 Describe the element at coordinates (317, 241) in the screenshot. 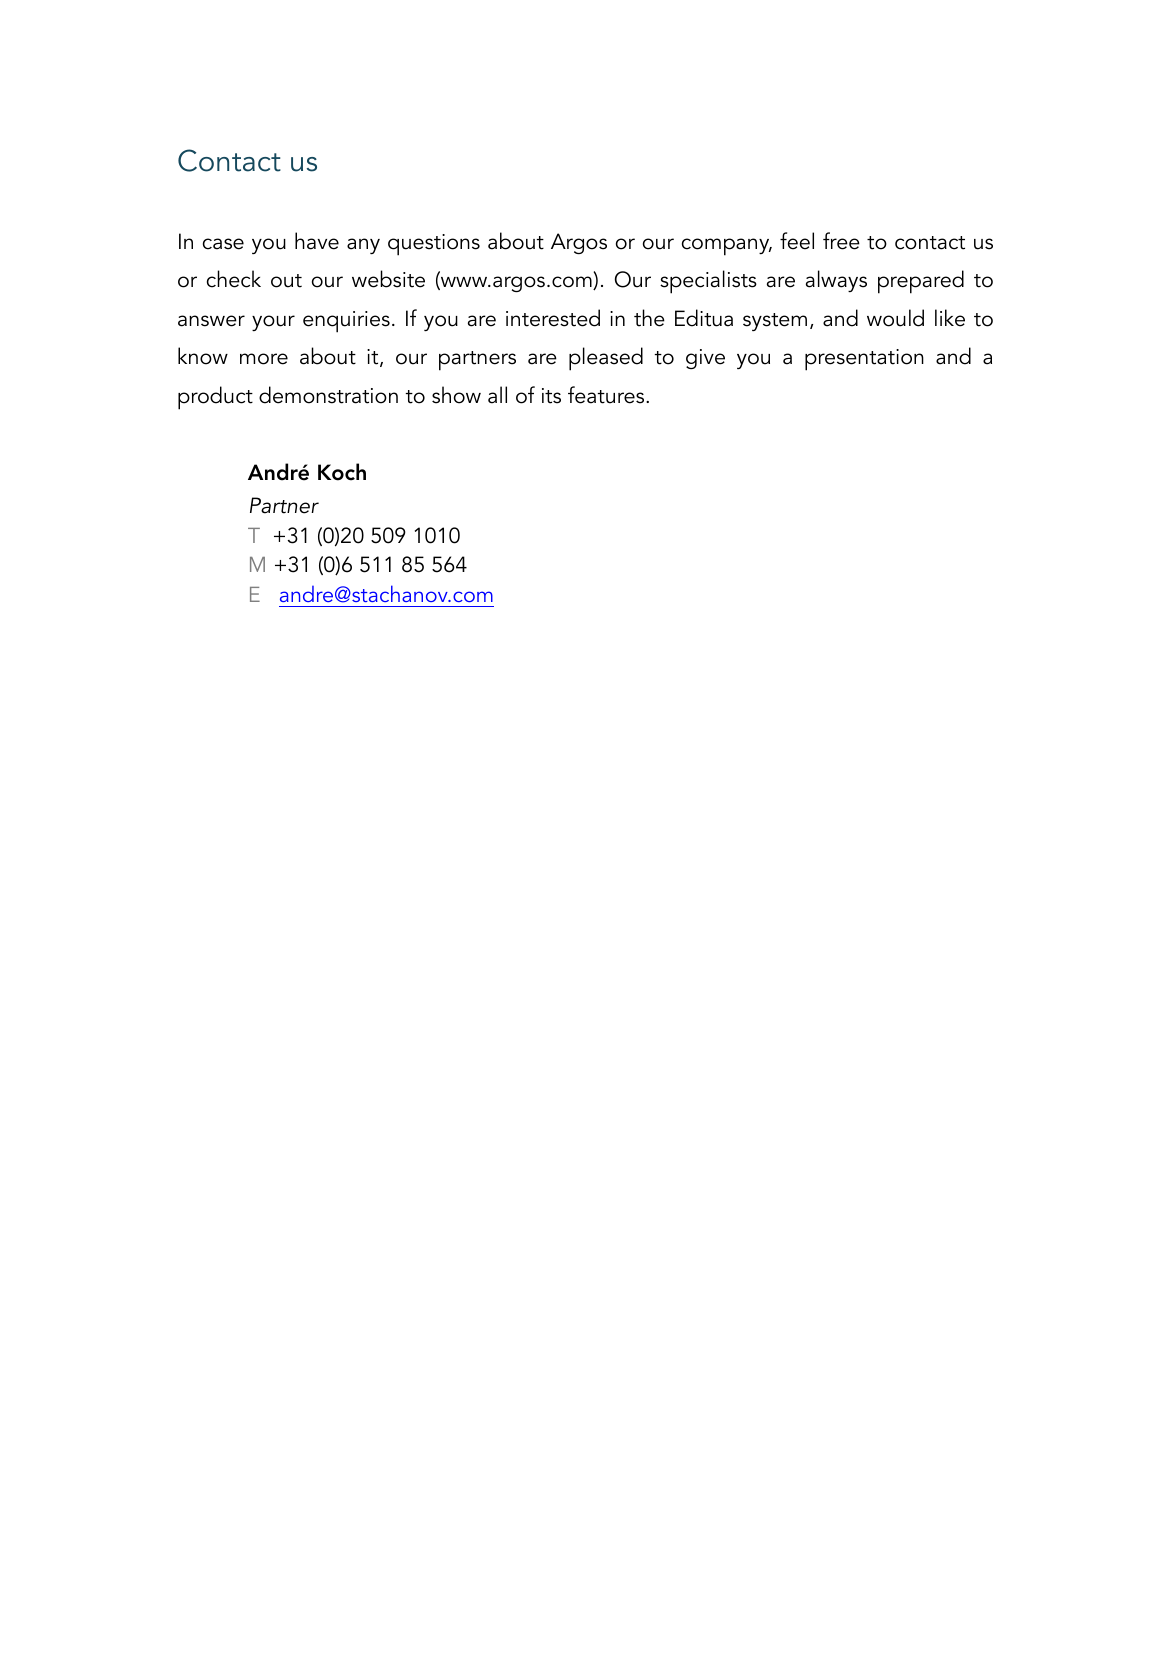

I see `have` at that location.
